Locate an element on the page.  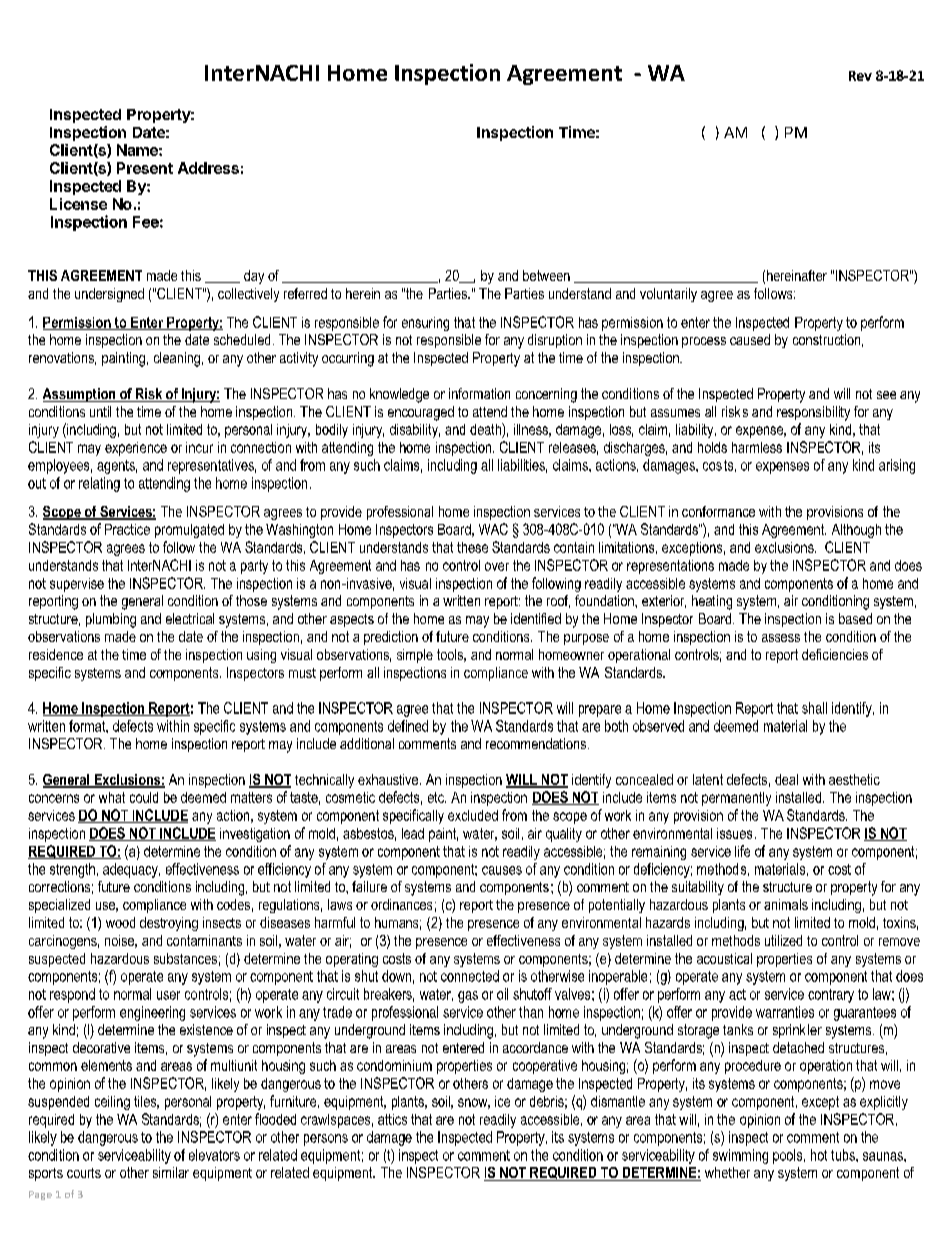
experience is located at coordinates (136, 449).
